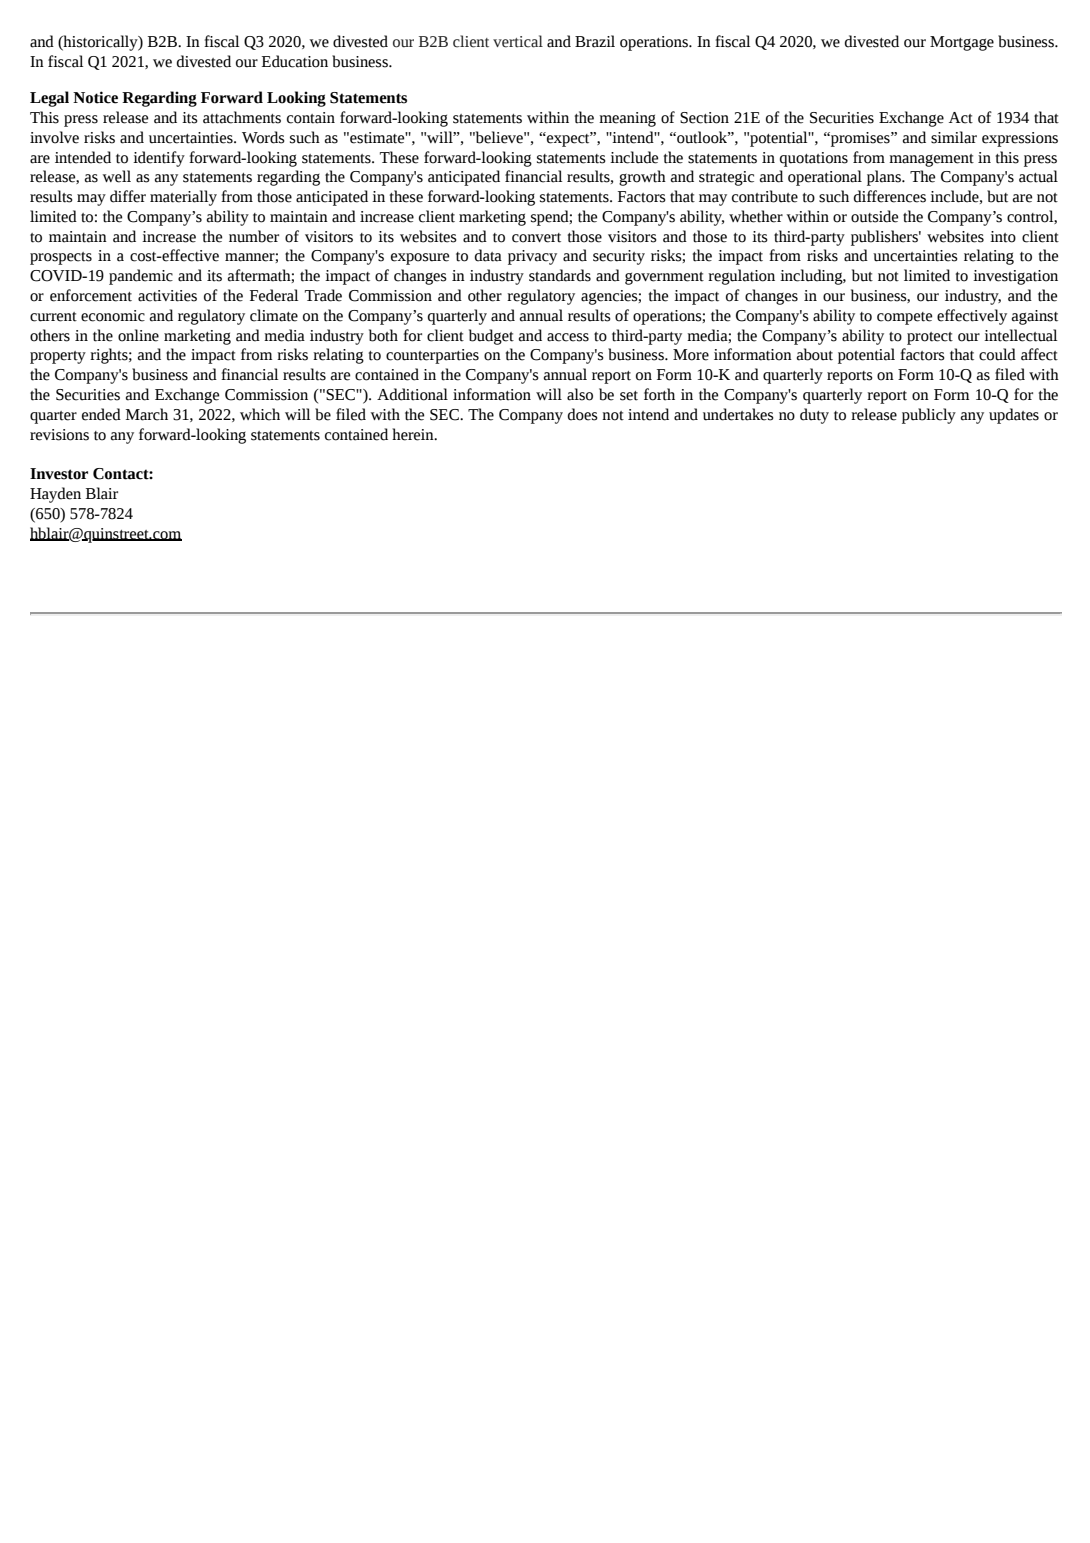 This screenshot has width=1090, height=1543. What do you see at coordinates (997, 354) in the screenshot?
I see `could` at bounding box center [997, 354].
